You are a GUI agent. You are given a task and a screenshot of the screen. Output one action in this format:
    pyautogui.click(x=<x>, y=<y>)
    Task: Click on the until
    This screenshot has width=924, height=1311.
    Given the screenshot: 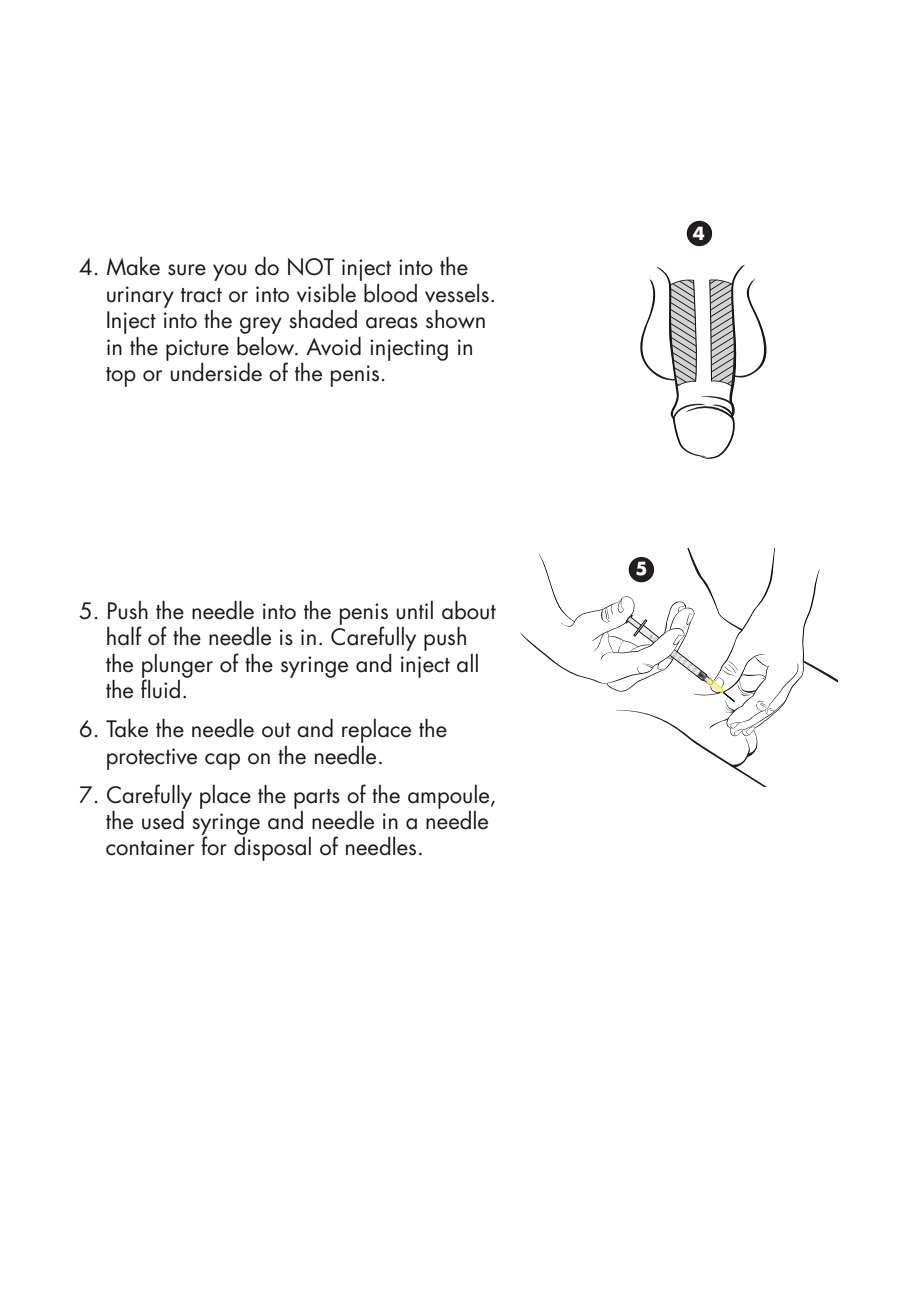 What is the action you would take?
    pyautogui.click(x=414, y=610)
